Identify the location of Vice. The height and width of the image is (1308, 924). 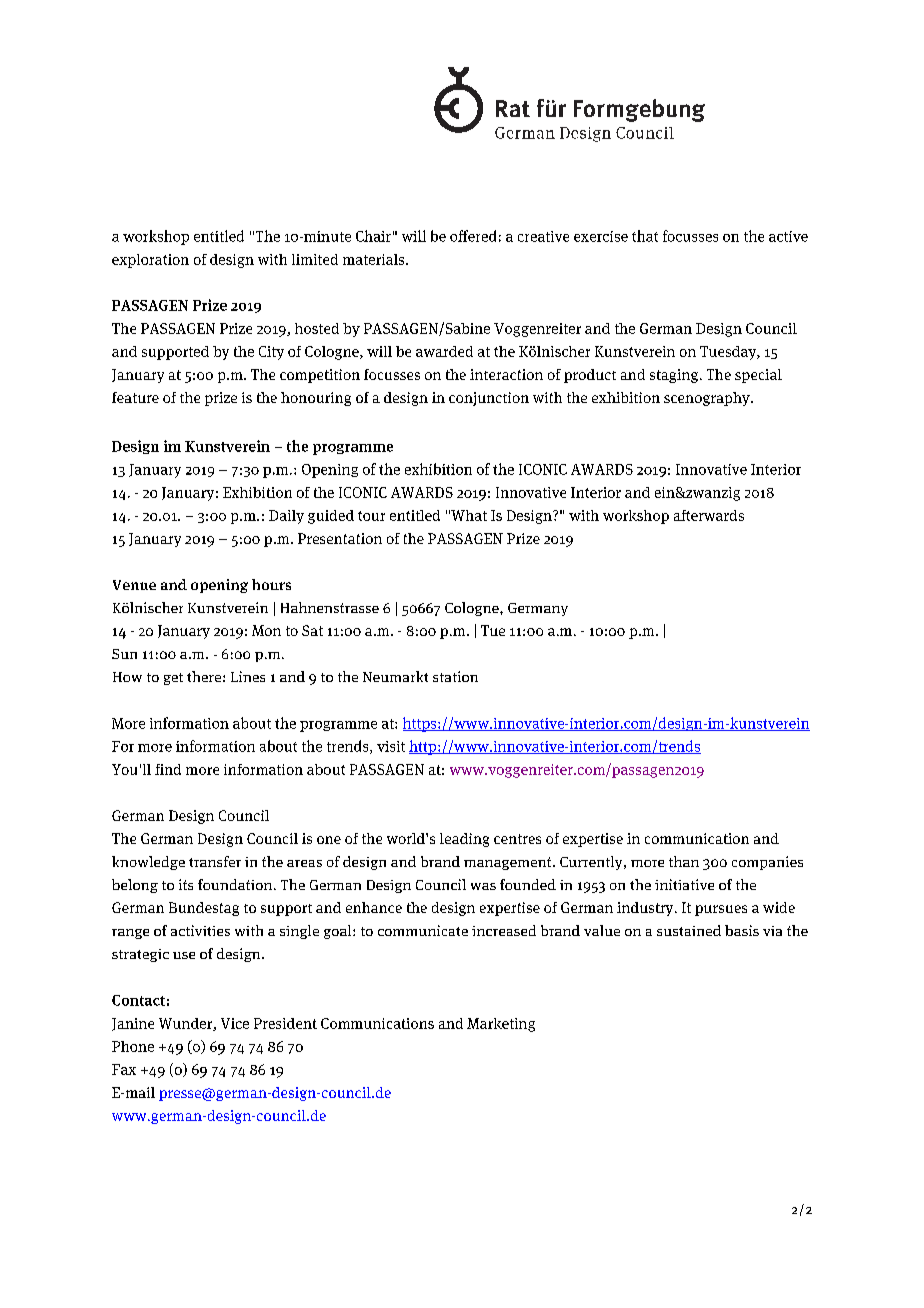
(235, 1023).
